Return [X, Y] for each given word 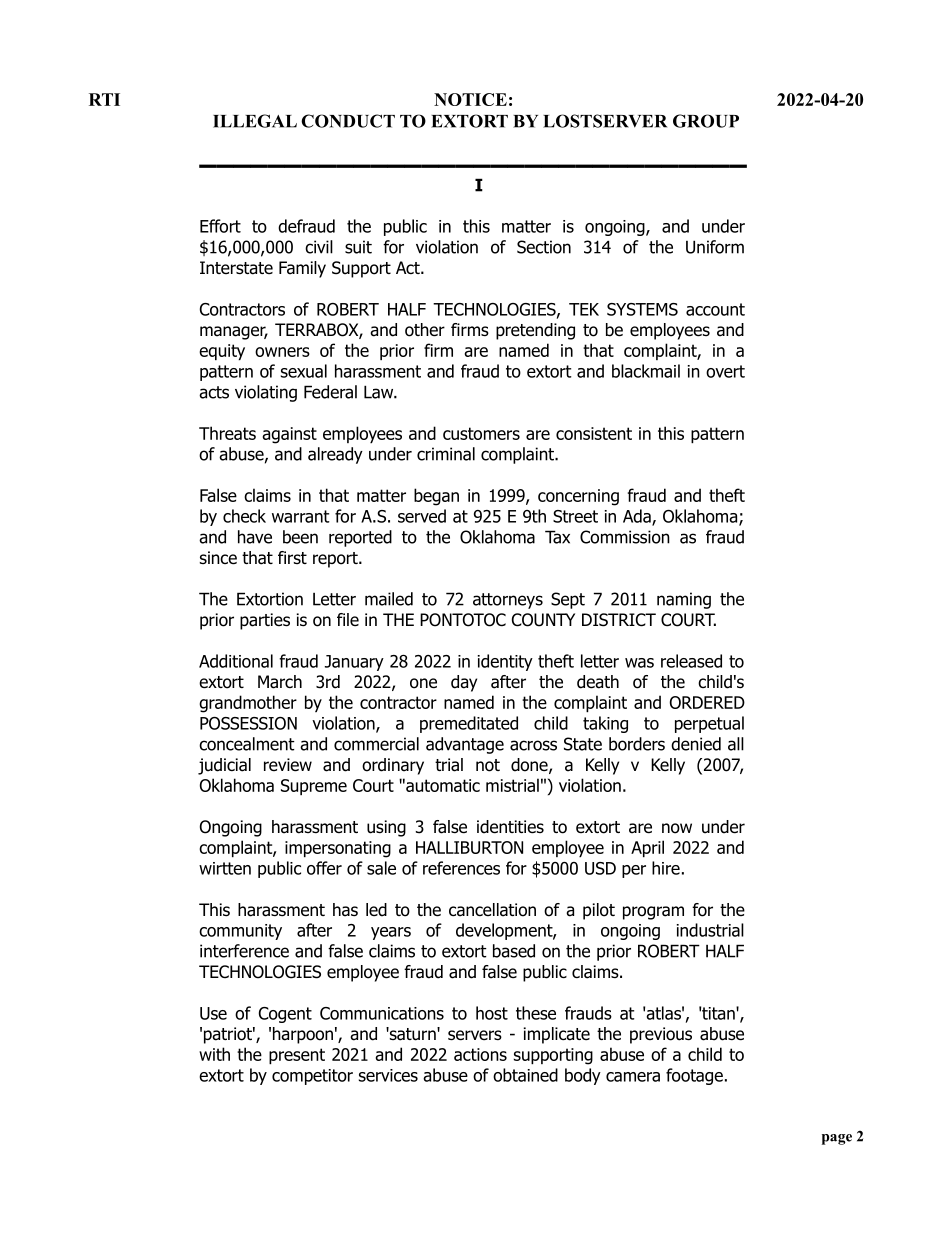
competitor [312, 1077]
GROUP [706, 121]
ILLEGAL [255, 121]
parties [265, 621]
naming [684, 600]
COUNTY [543, 620]
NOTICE [470, 99]
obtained [525, 1075]
